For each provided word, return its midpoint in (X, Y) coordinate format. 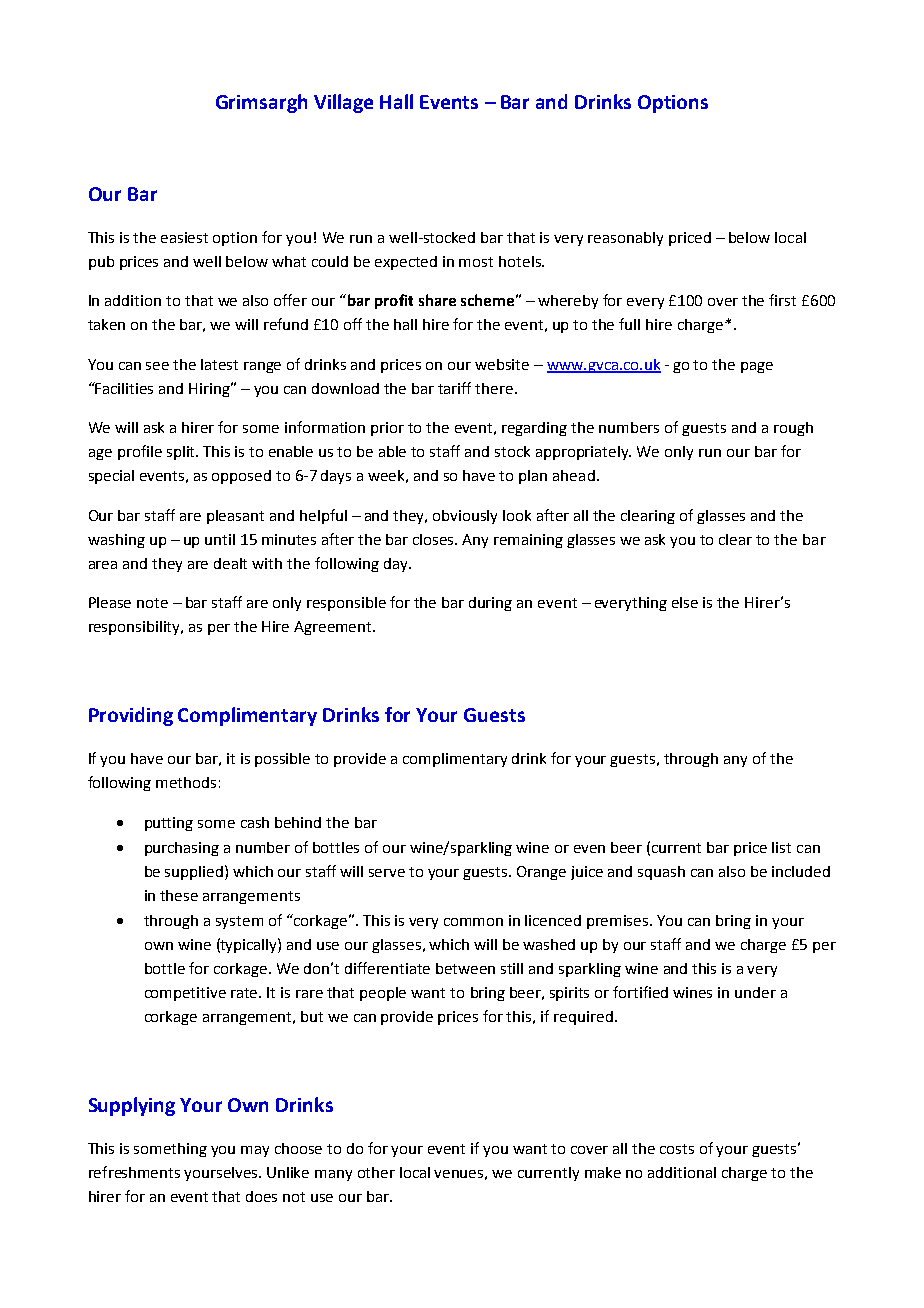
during (490, 604)
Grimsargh (261, 103)
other (376, 1172)
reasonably (625, 239)
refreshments (134, 1172)
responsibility (136, 628)
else (685, 602)
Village (343, 103)
